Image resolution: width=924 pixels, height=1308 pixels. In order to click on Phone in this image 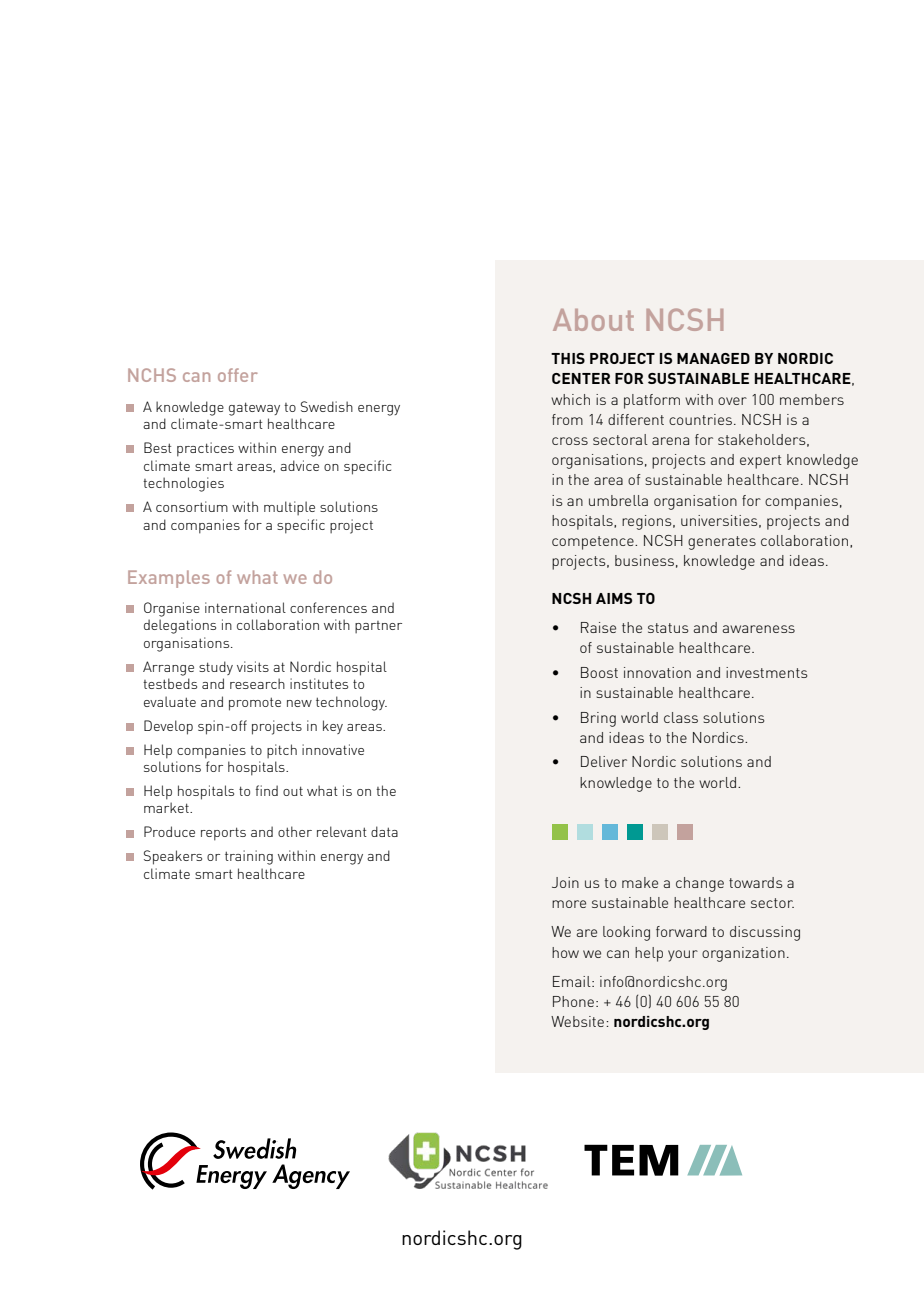, I will do `click(573, 1001)`.
